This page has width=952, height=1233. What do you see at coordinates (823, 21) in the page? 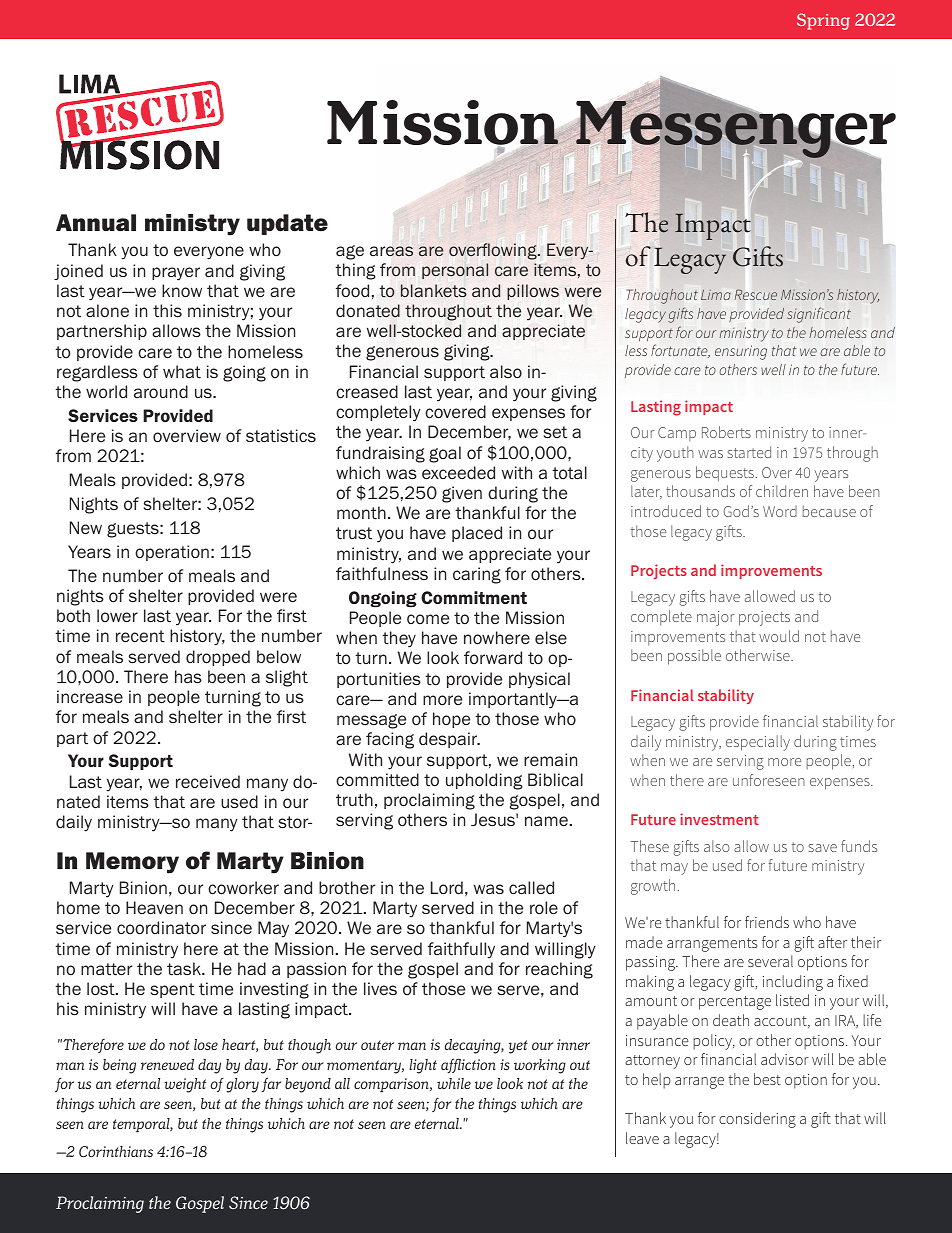
I see `Spring` at bounding box center [823, 21].
